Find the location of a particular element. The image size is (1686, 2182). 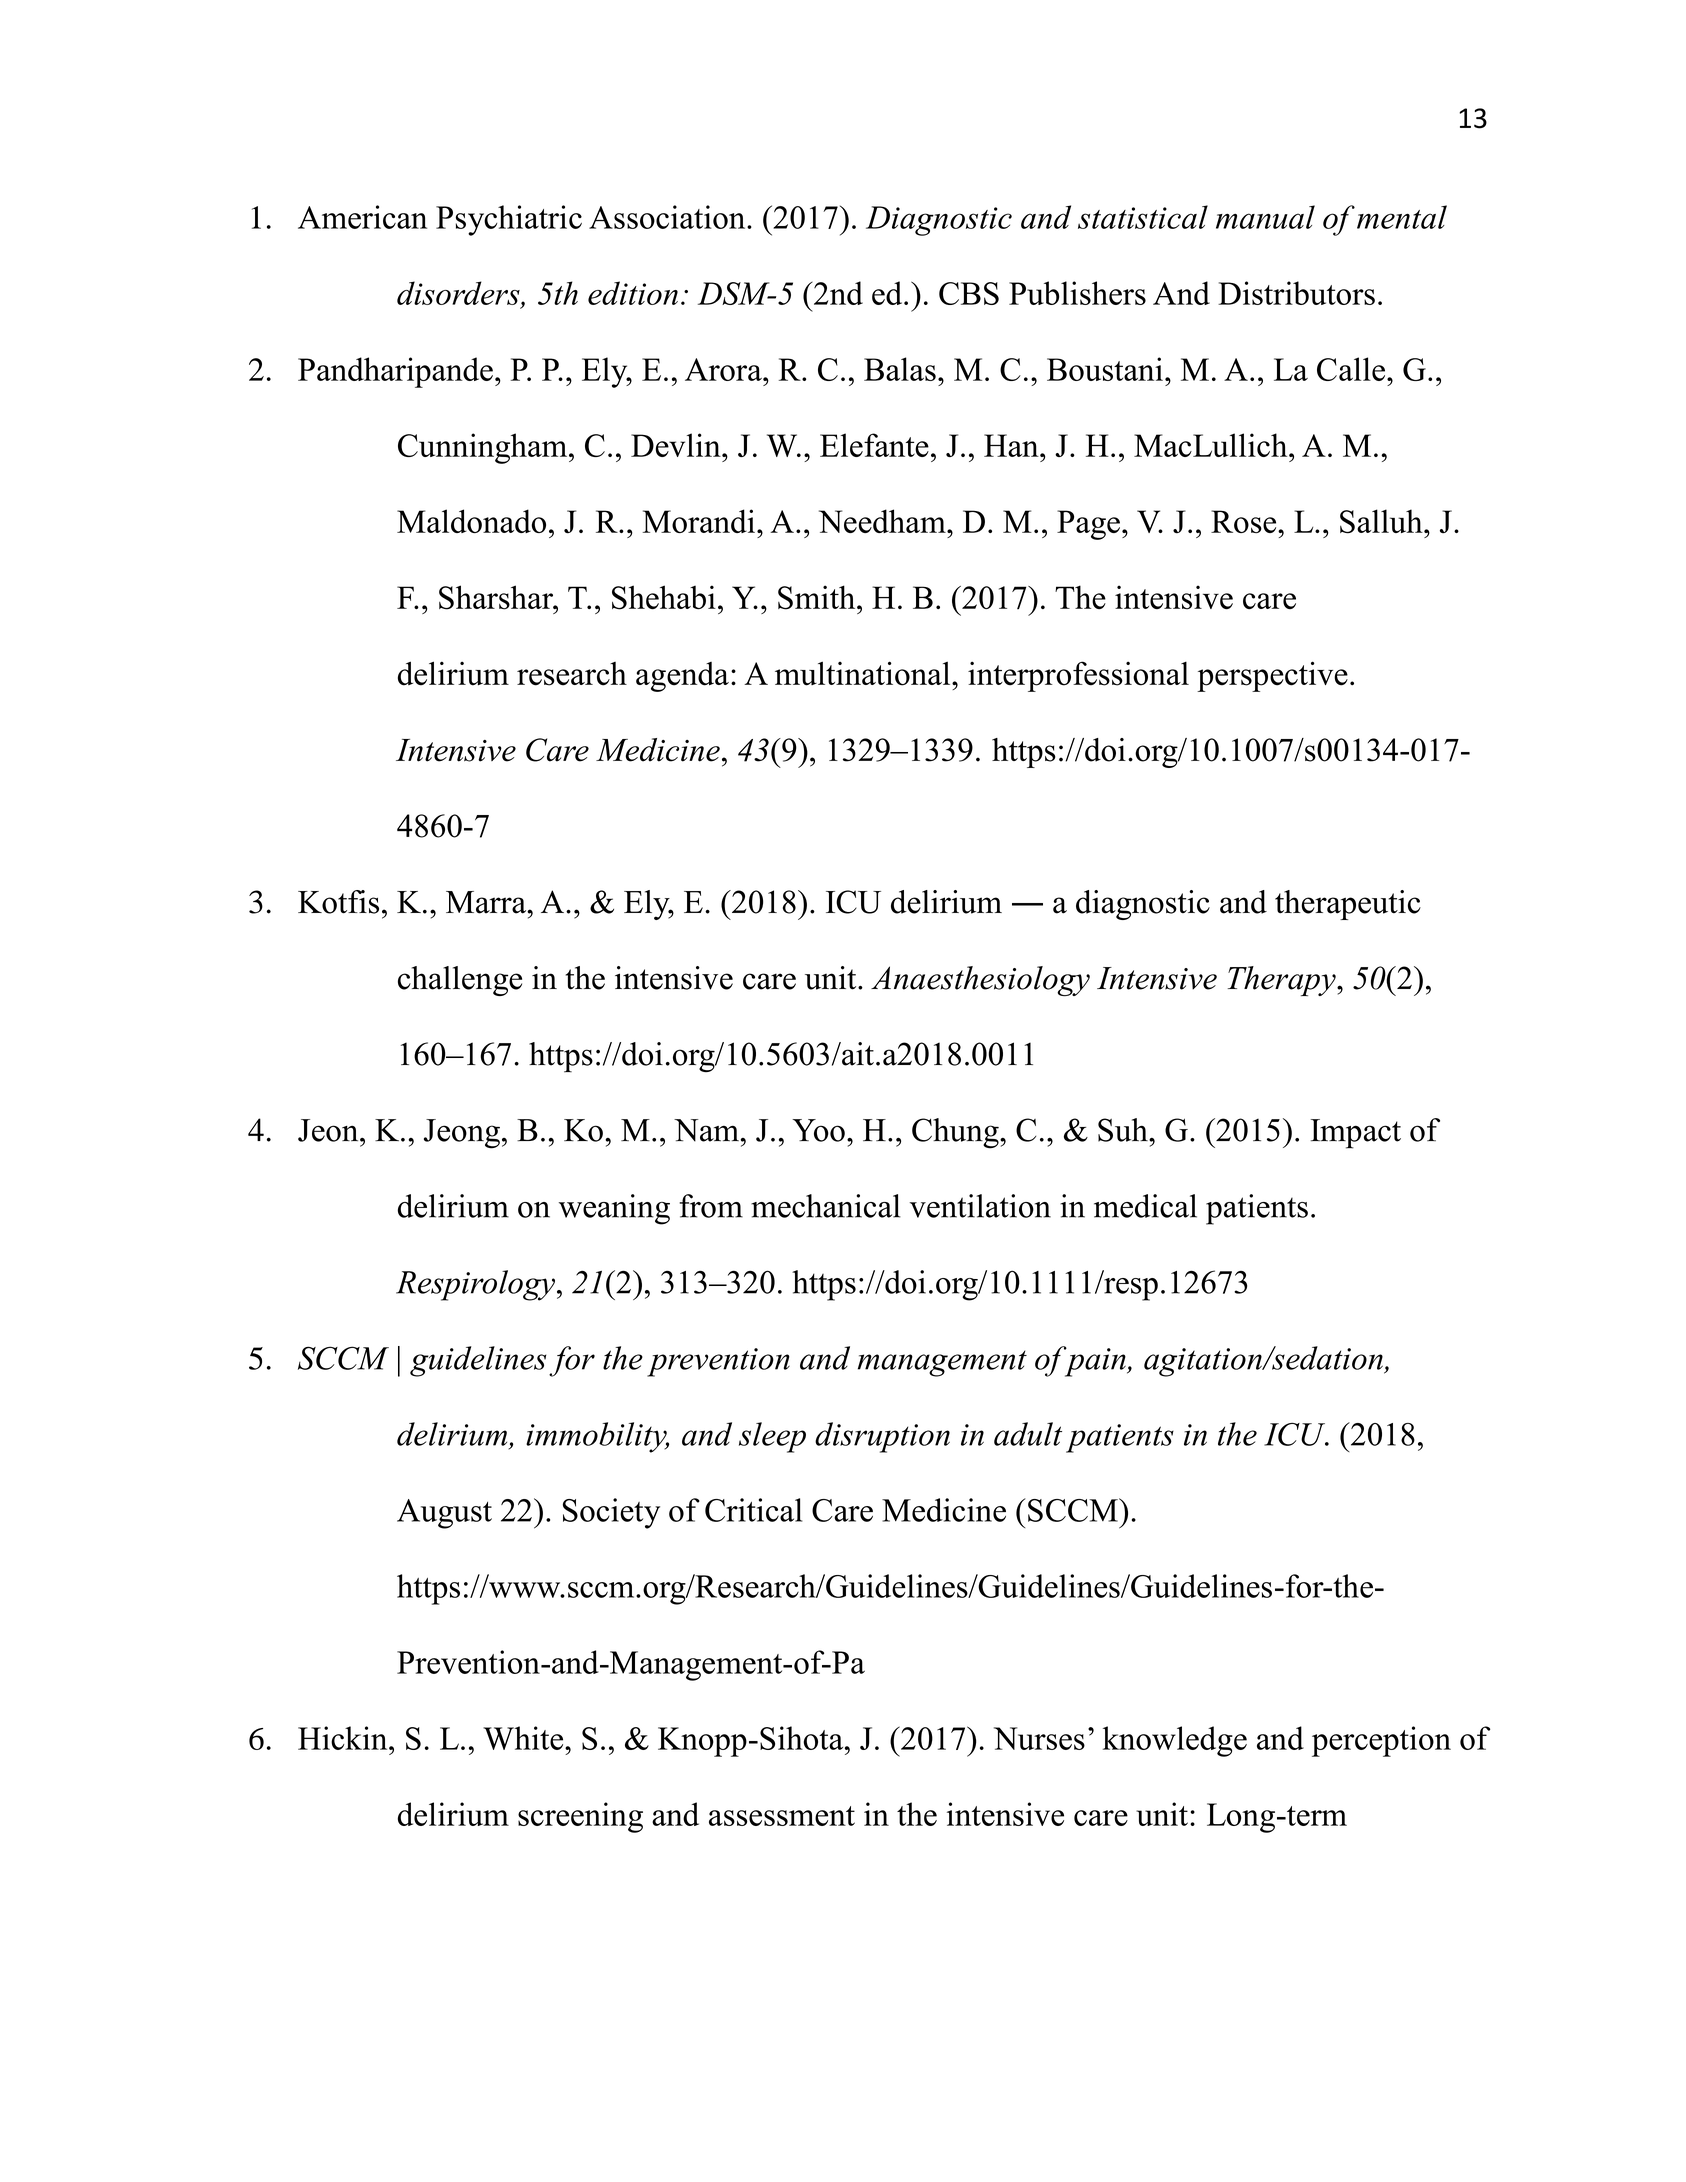

disorders is located at coordinates (459, 293).
